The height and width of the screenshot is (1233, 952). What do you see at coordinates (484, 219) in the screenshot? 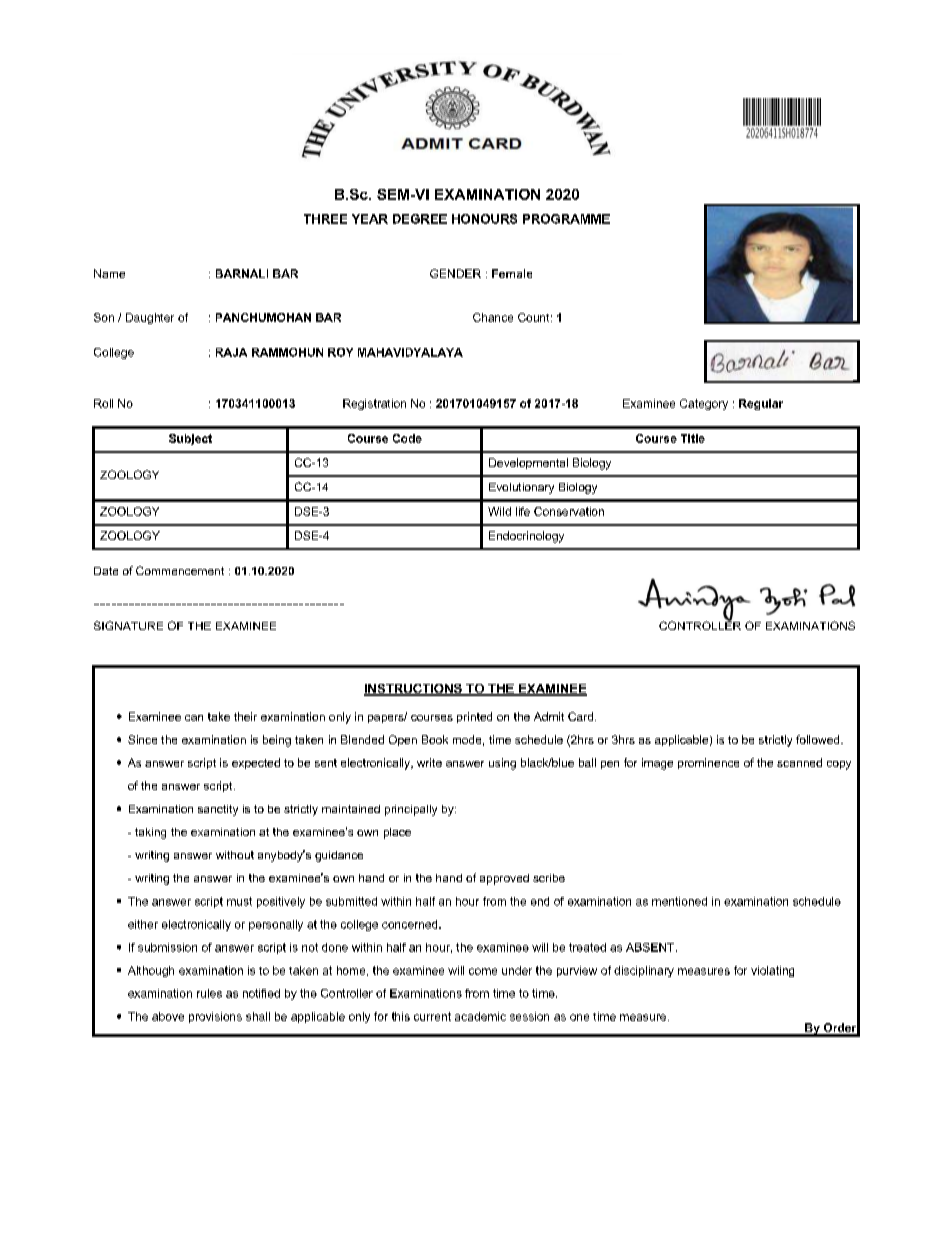
I see `HONOURS` at bounding box center [484, 219].
